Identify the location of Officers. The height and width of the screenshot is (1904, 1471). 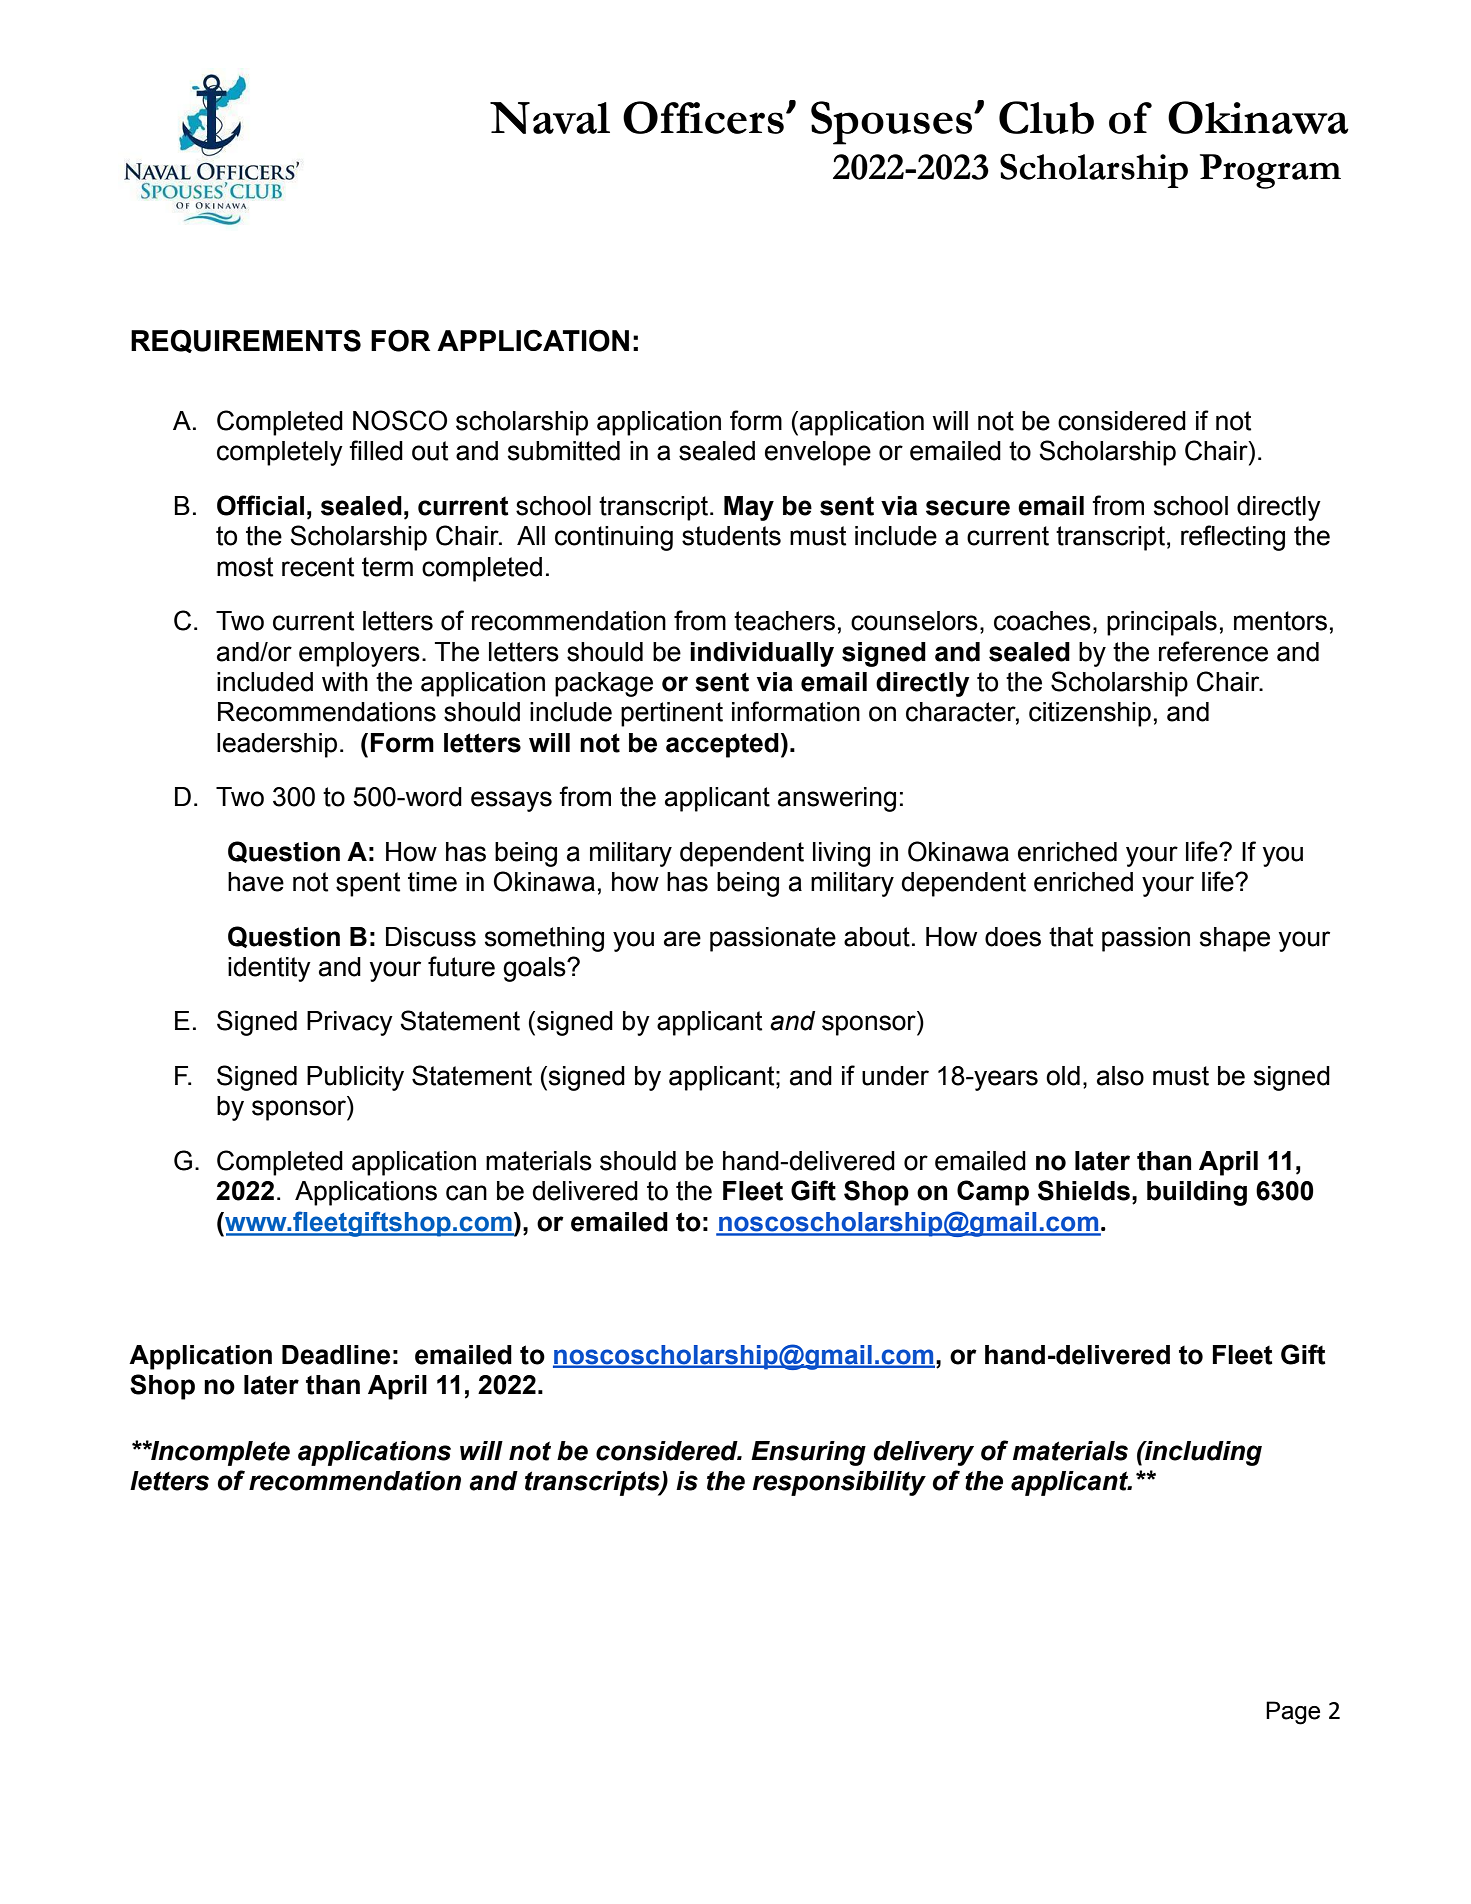
(703, 117).
